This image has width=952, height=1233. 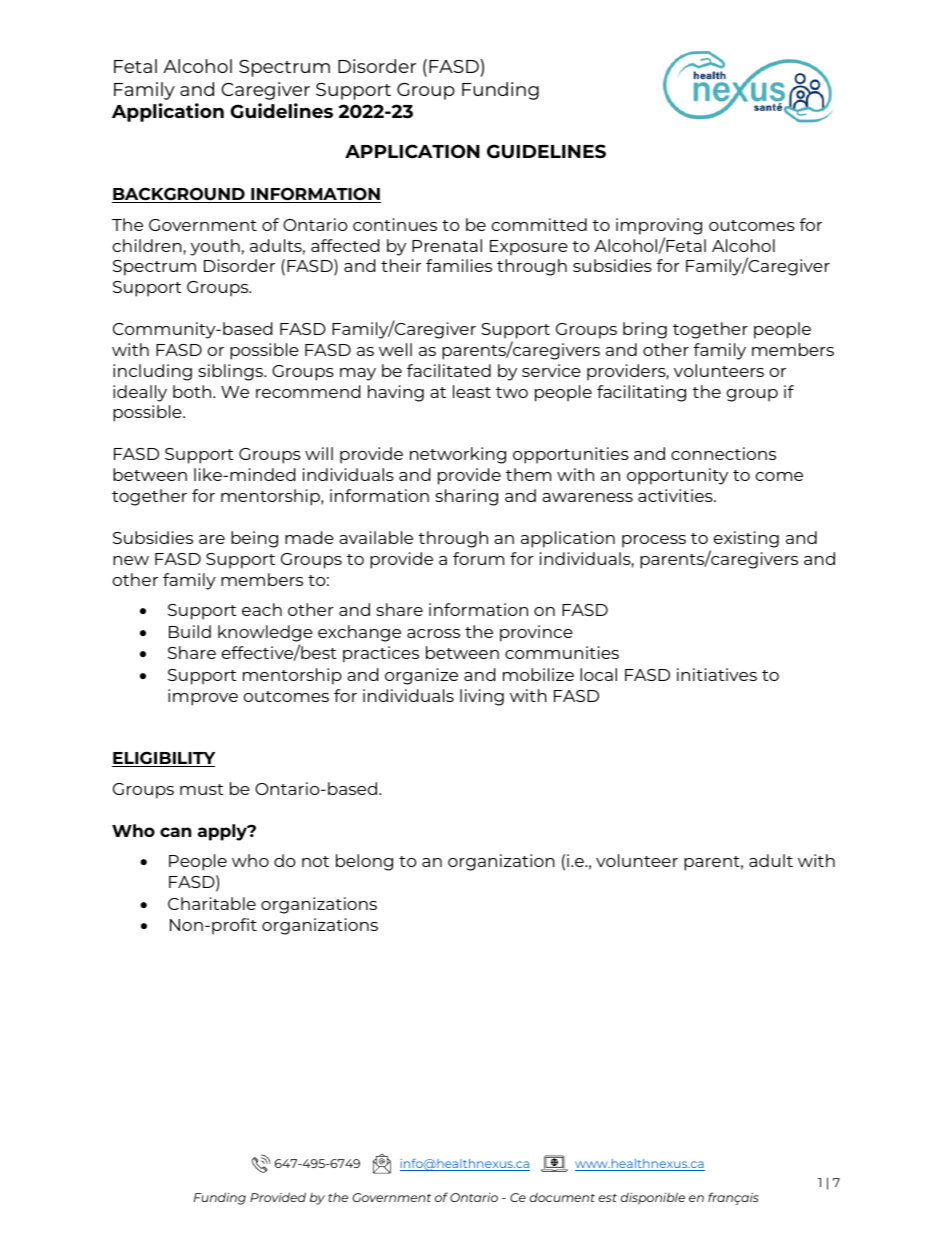 What do you see at coordinates (659, 226) in the image?
I see `improving` at bounding box center [659, 226].
